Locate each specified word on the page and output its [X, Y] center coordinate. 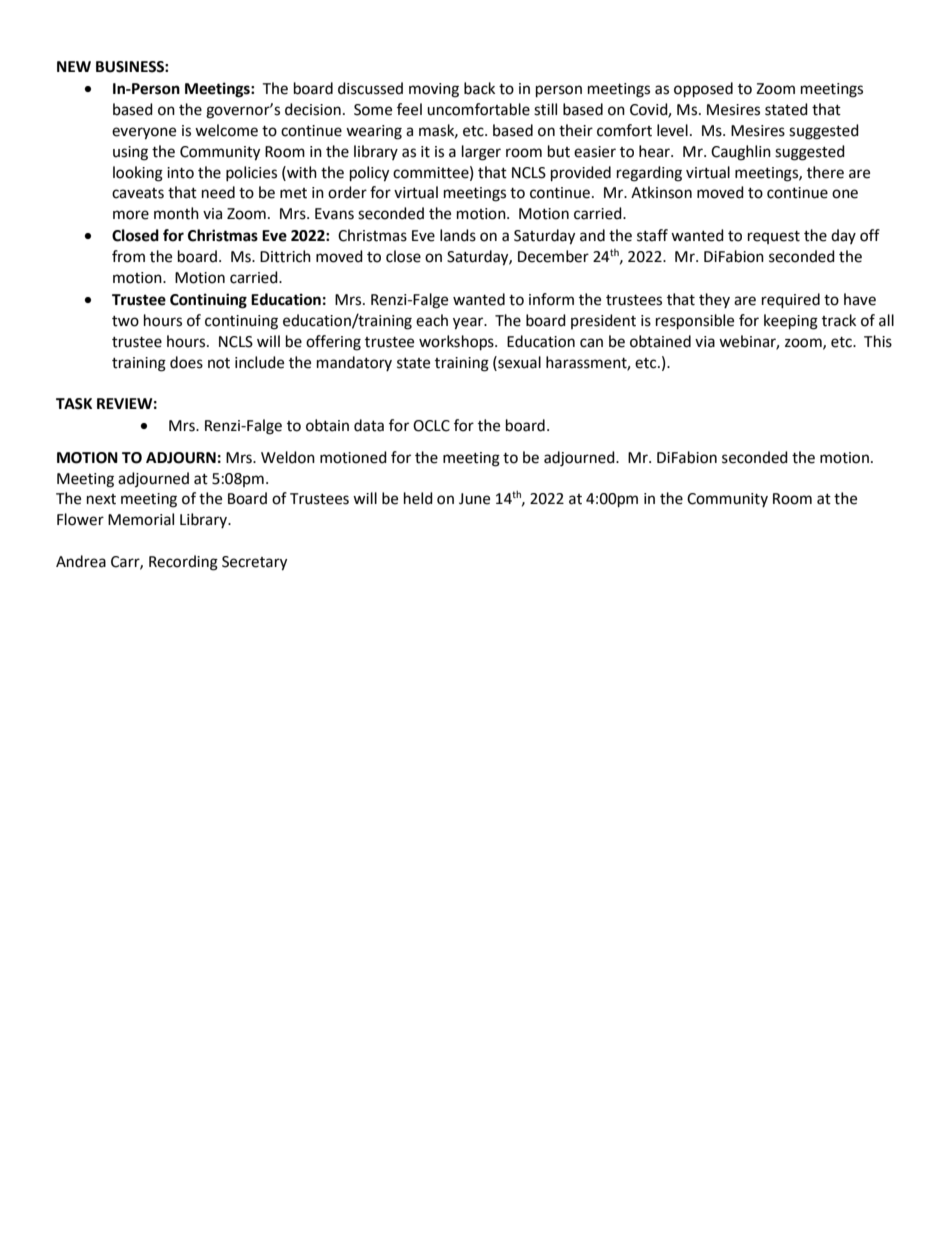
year [469, 323]
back [479, 88]
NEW [74, 66]
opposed [703, 90]
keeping [791, 322]
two [125, 321]
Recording [183, 563]
